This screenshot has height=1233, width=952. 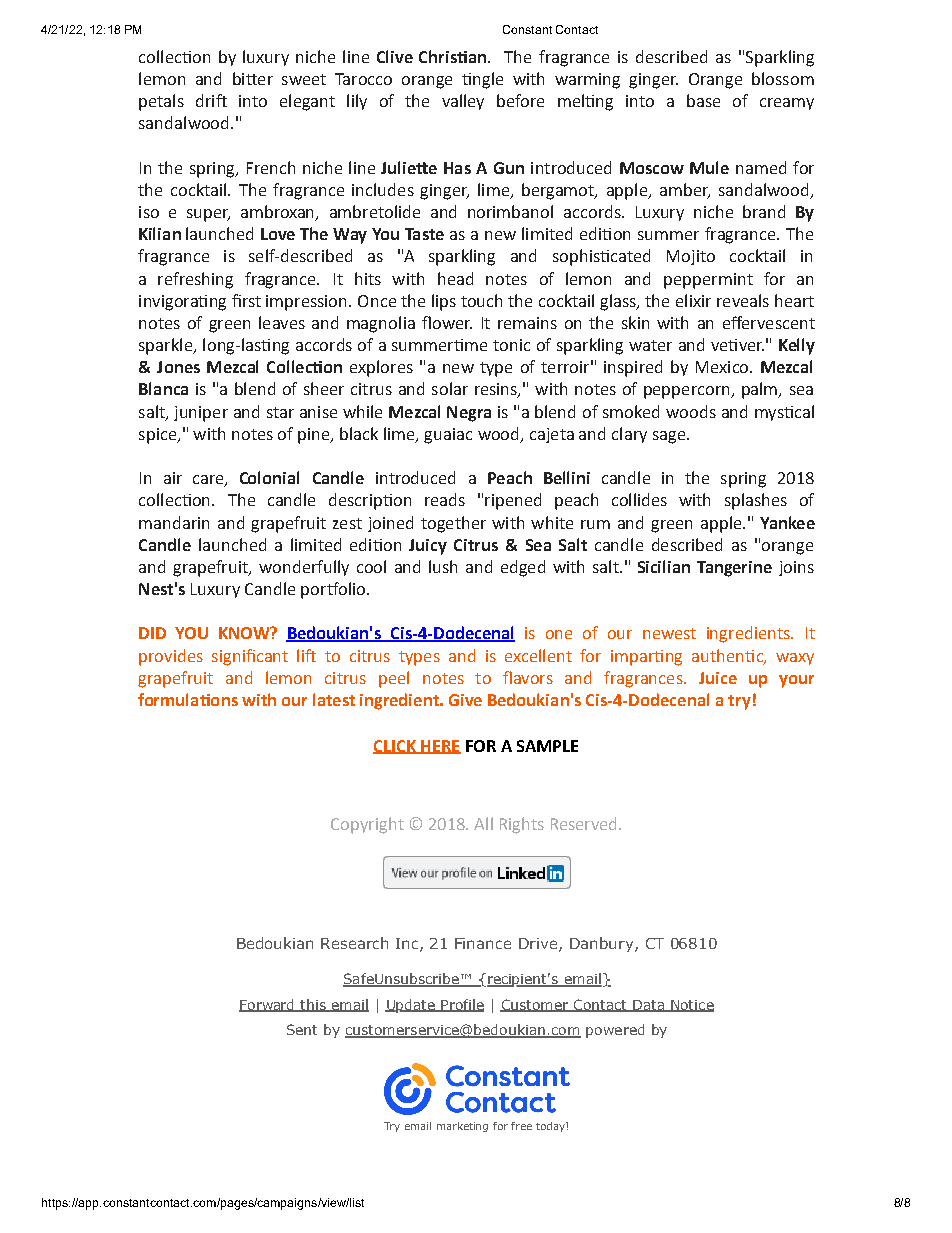 What do you see at coordinates (440, 747) in the screenshot?
I see `HERE` at bounding box center [440, 747].
